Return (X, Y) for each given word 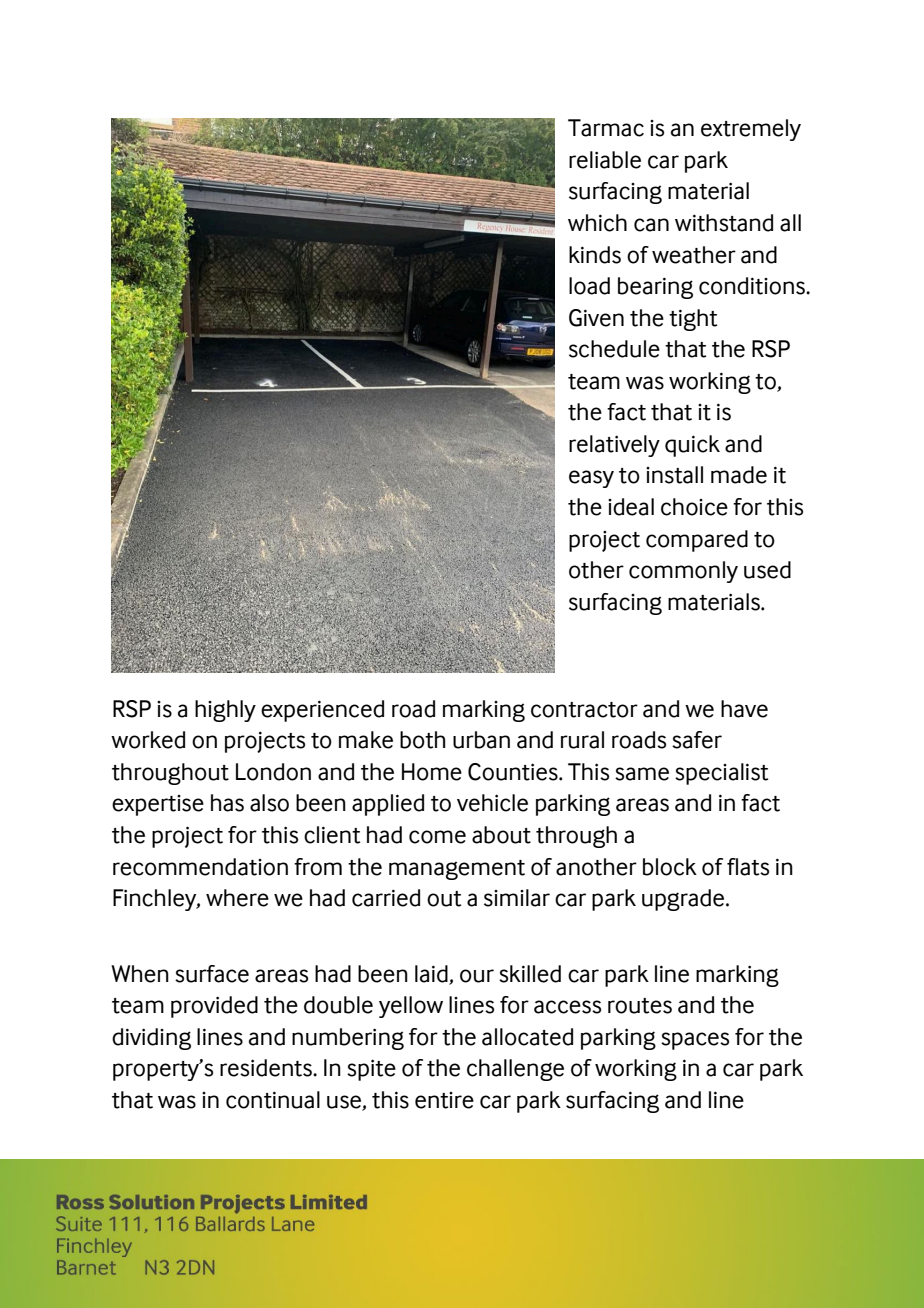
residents (267, 1068)
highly (225, 711)
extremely (751, 130)
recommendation (200, 867)
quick (692, 446)
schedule (614, 349)
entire (444, 1100)
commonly (683, 572)
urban (481, 740)
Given (596, 318)
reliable (605, 160)
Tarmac (606, 128)
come (437, 837)
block (670, 867)
